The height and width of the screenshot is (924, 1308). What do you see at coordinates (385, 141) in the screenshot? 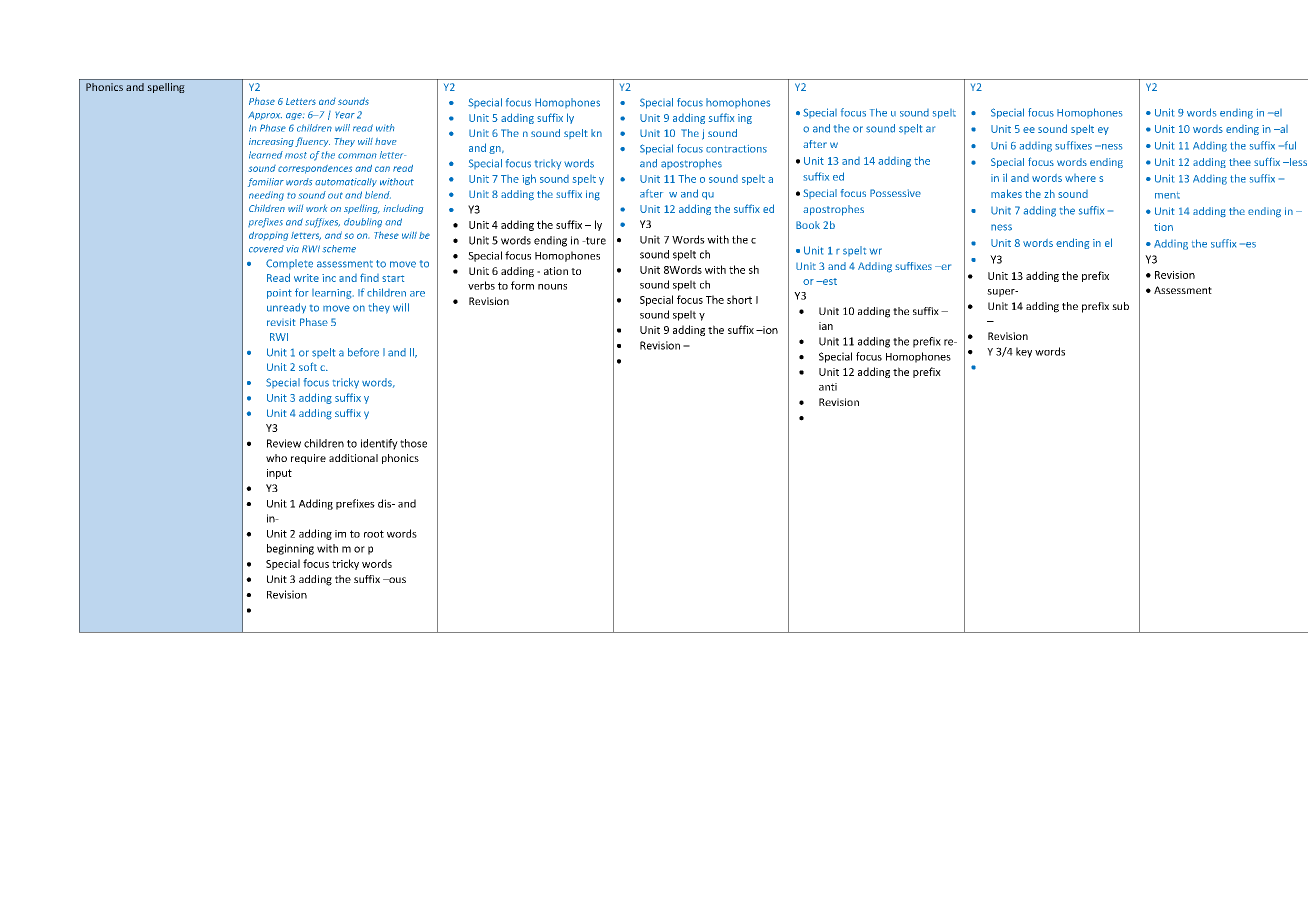
I see `have` at bounding box center [385, 141].
